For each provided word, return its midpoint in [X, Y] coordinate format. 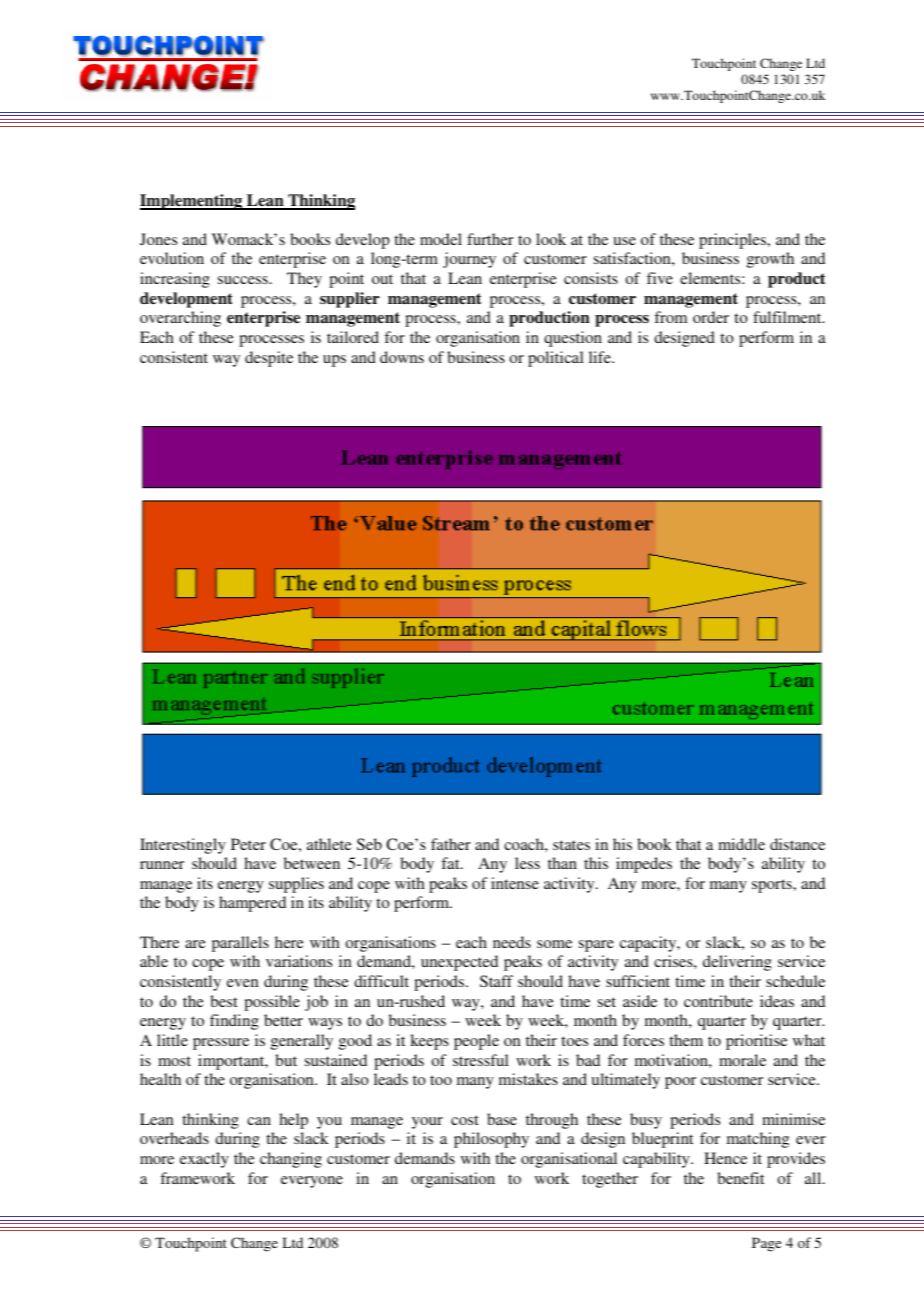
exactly [204, 1160]
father [451, 844]
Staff [496, 981]
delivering [737, 963]
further [490, 239]
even [243, 983]
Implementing [192, 202]
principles [734, 241]
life [601, 357]
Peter [248, 844]
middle [741, 844]
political [556, 359]
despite [269, 359]
